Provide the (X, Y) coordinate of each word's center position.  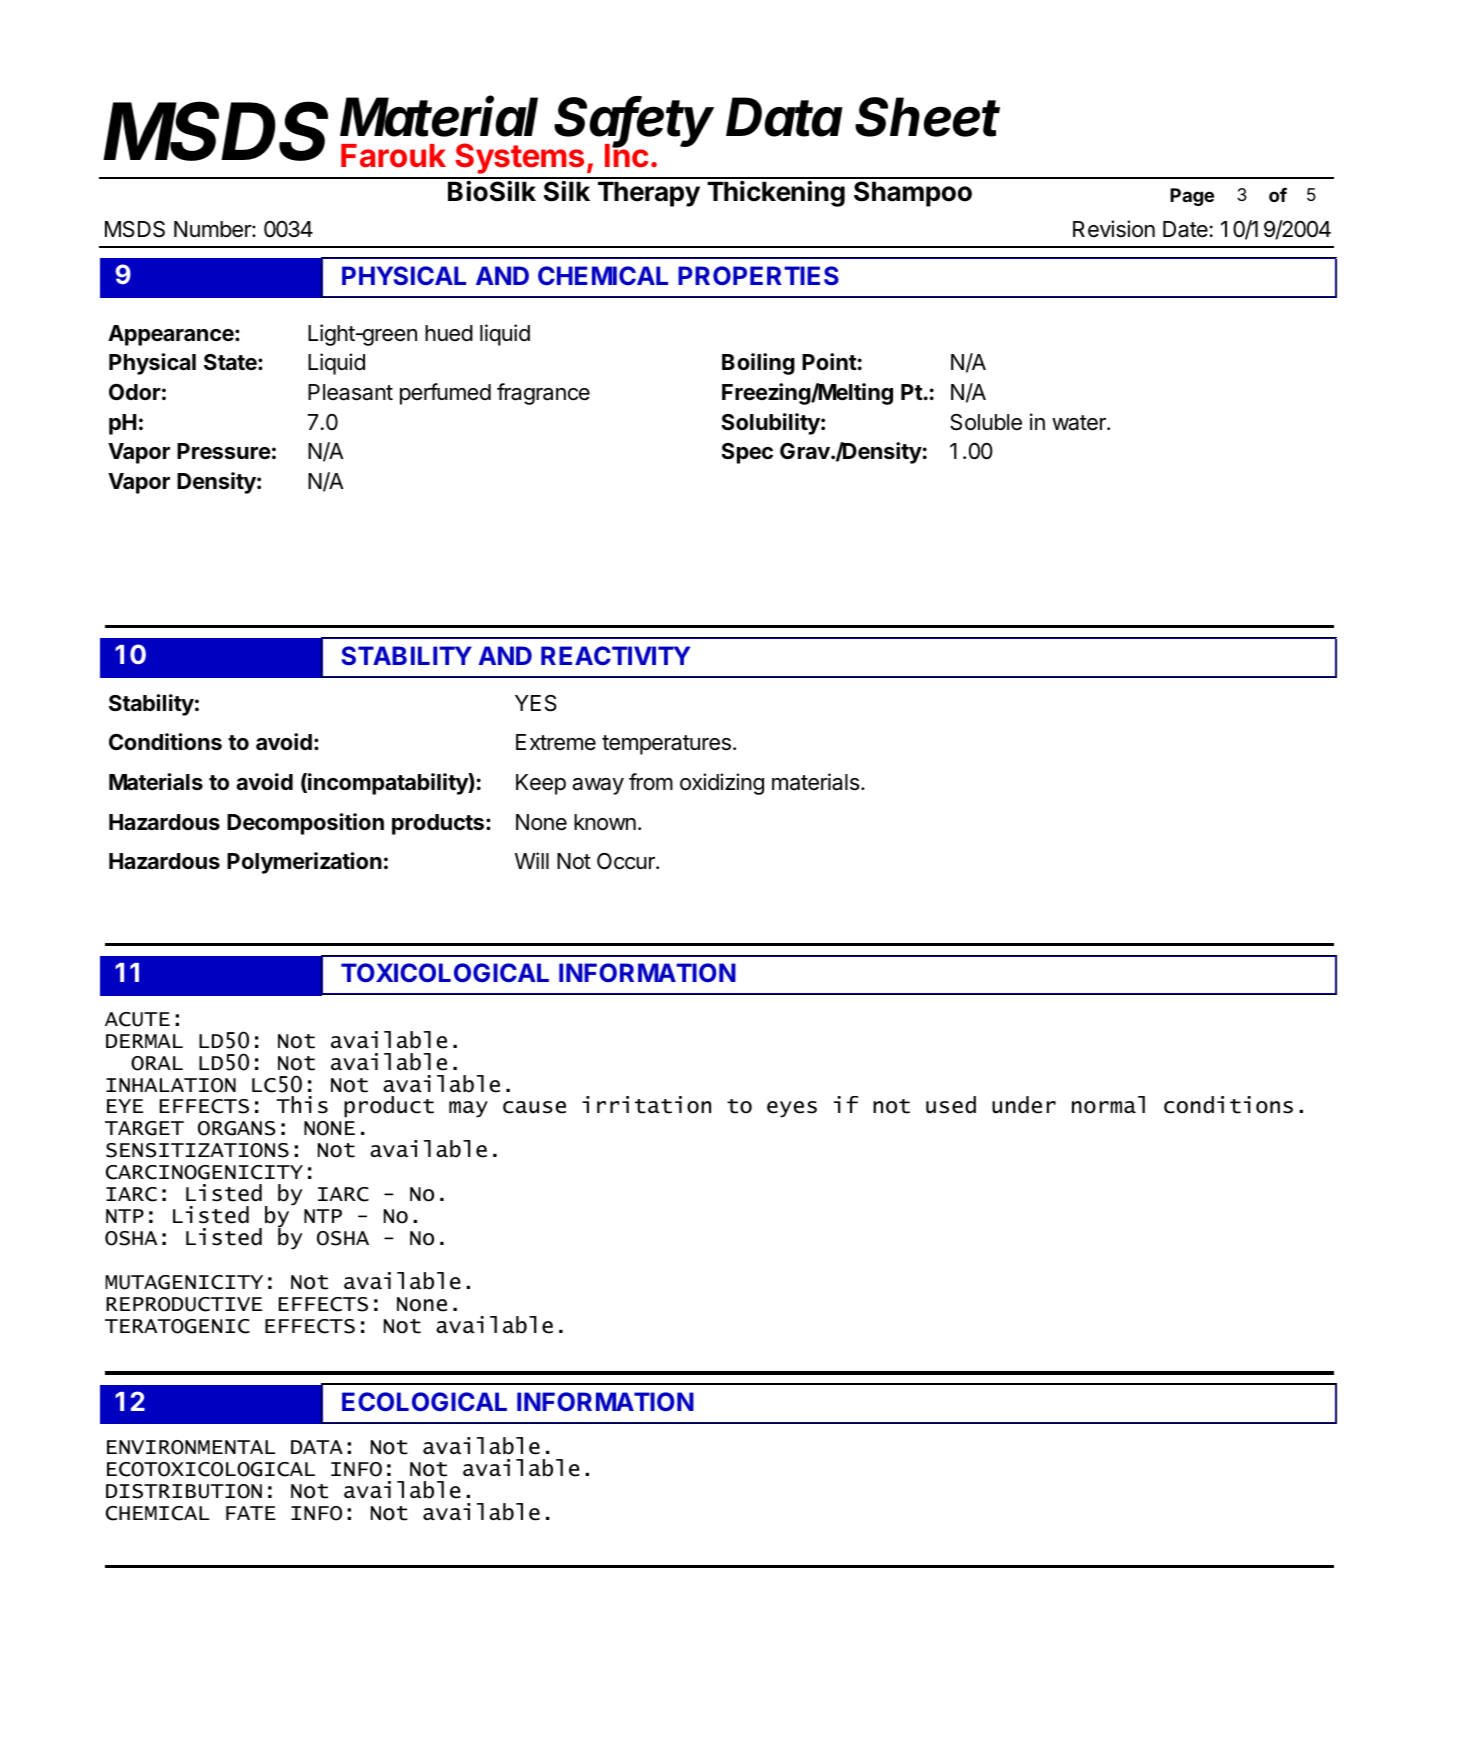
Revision (1114, 229)
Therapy (649, 194)
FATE (251, 1513)
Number (213, 229)
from (651, 781)
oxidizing (722, 784)
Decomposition (305, 824)
